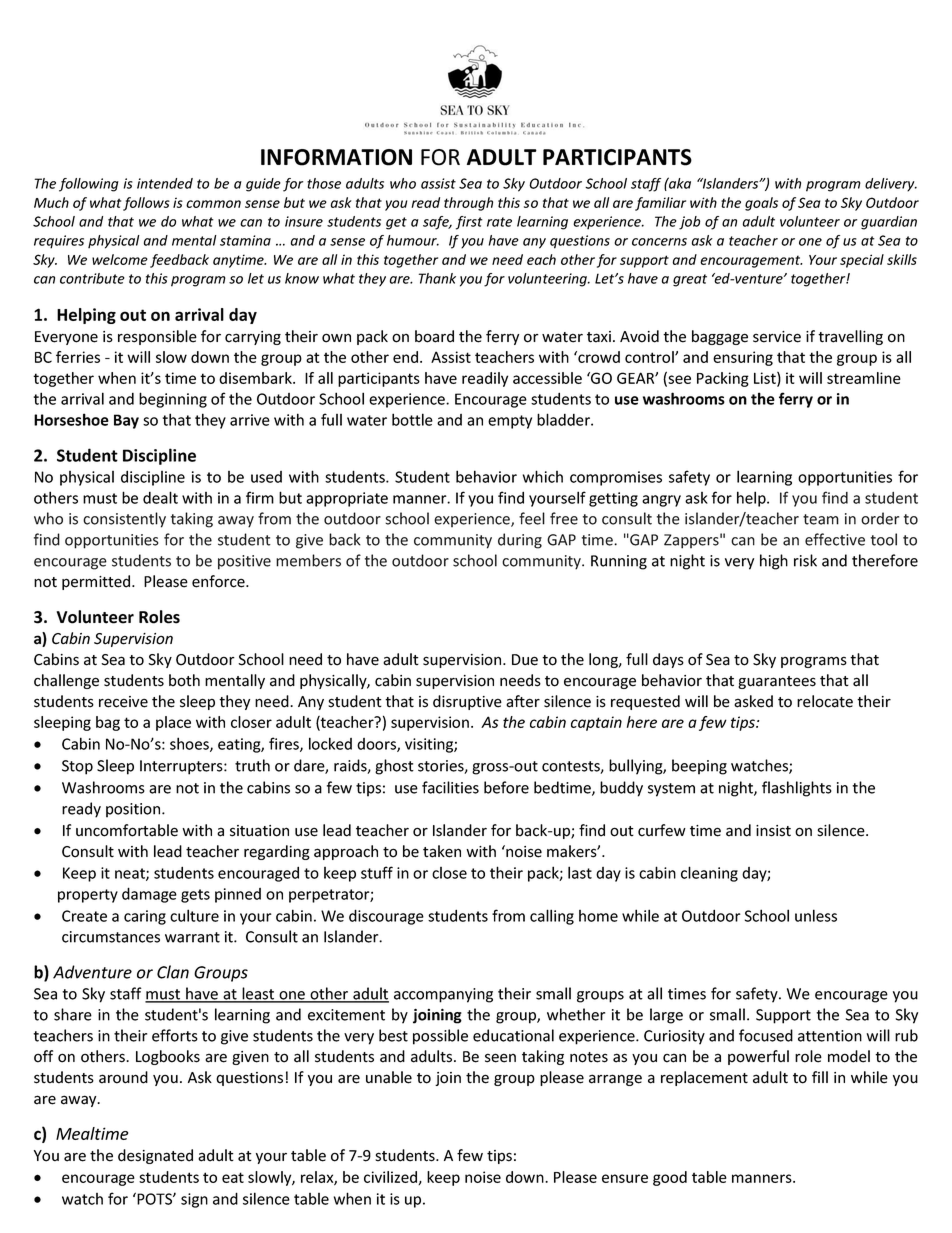  What do you see at coordinates (468, 204) in the image?
I see `through` at bounding box center [468, 204].
